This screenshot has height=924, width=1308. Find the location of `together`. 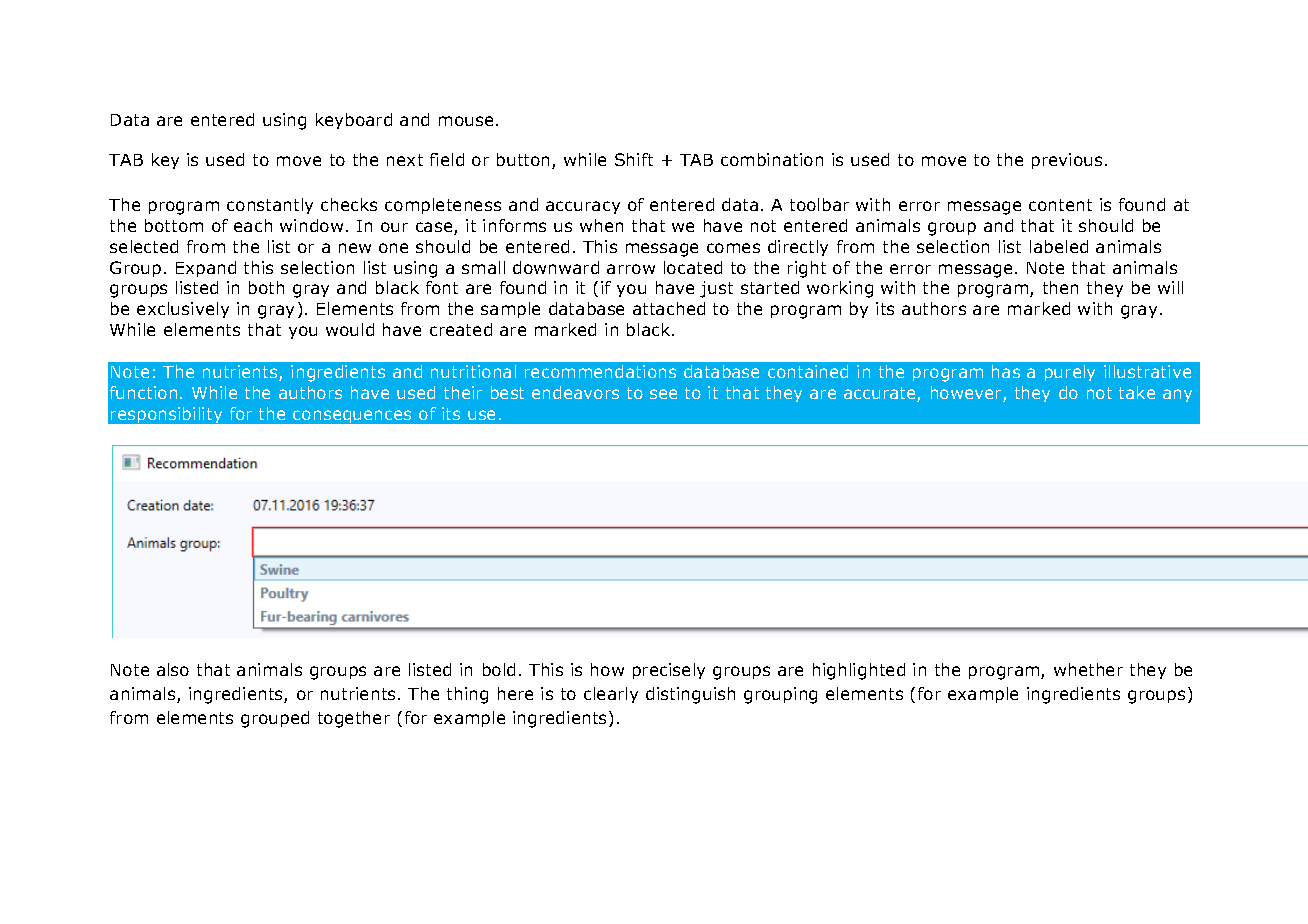

together is located at coordinates (354, 719).
